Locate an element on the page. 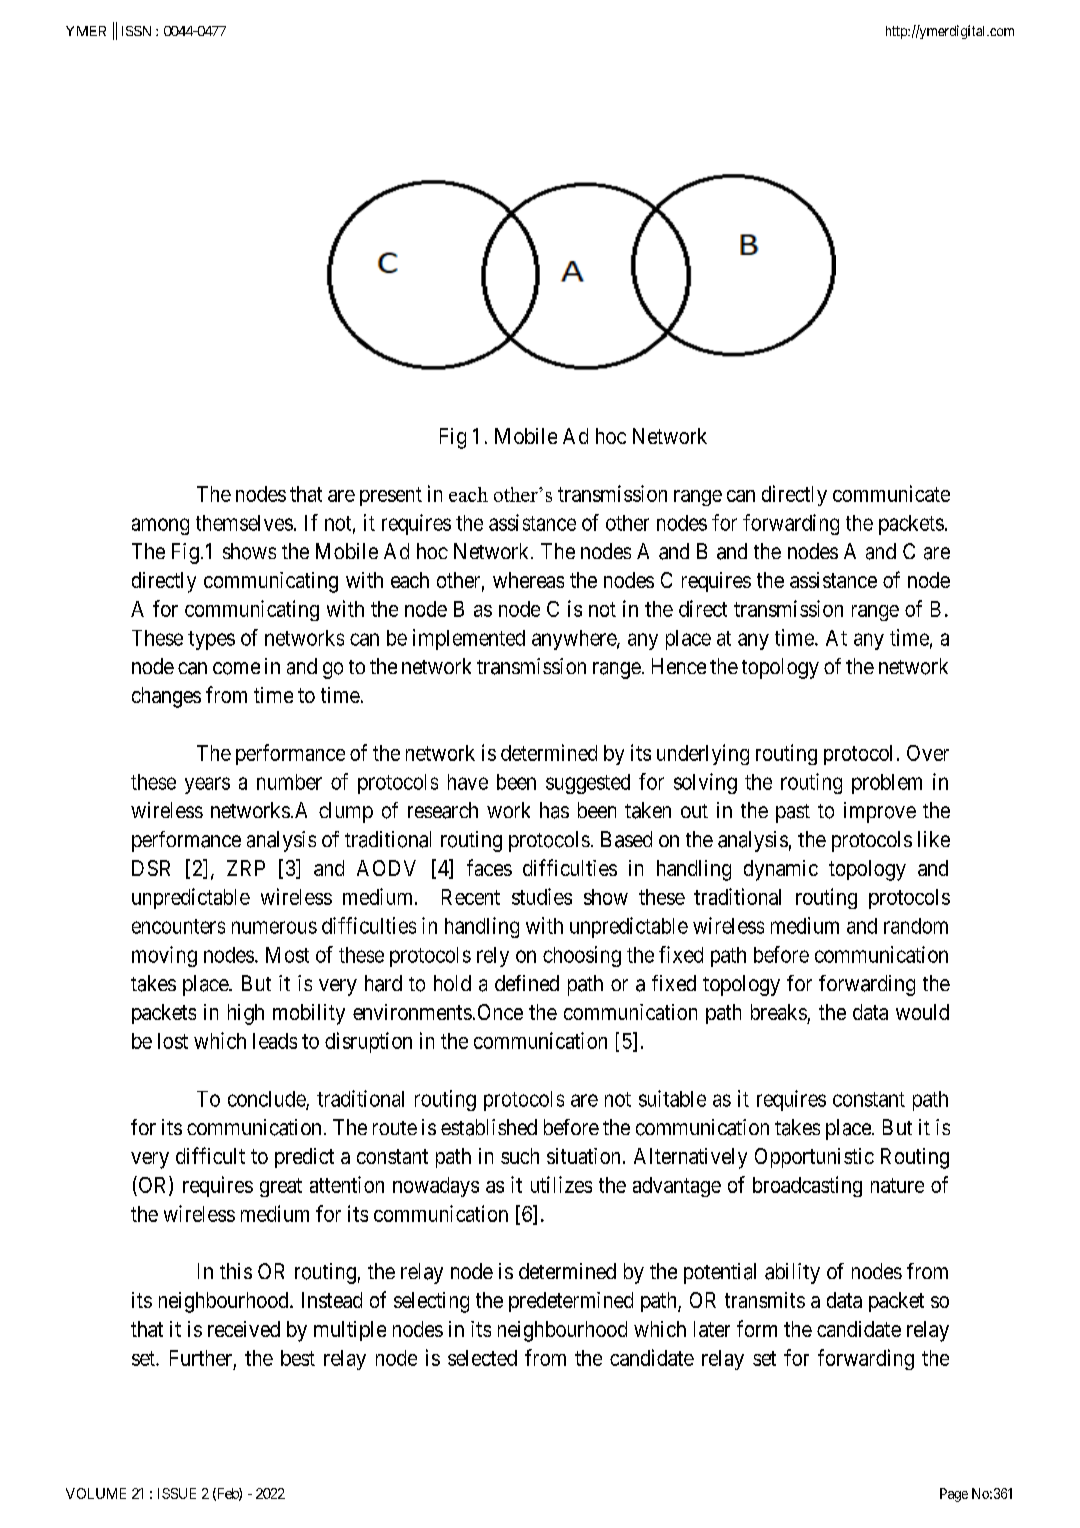 The height and width of the page is (1528, 1080). ISSUE is located at coordinates (177, 1493).
